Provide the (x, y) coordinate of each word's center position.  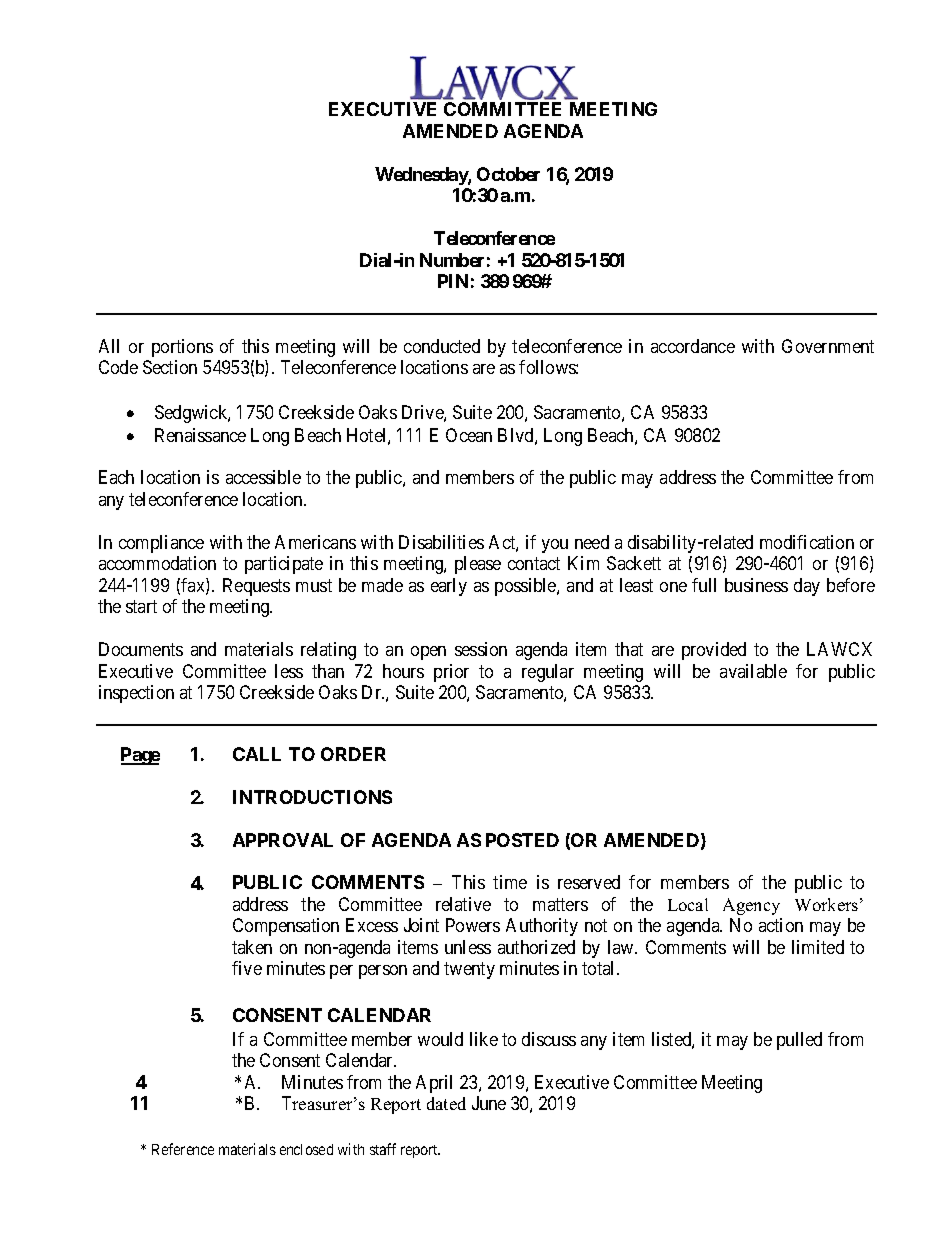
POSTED (522, 840)
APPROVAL (283, 840)
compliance (161, 544)
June (489, 1103)
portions (182, 348)
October (508, 174)
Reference (183, 1149)
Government (828, 346)
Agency (751, 906)
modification (807, 542)
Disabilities (441, 542)
